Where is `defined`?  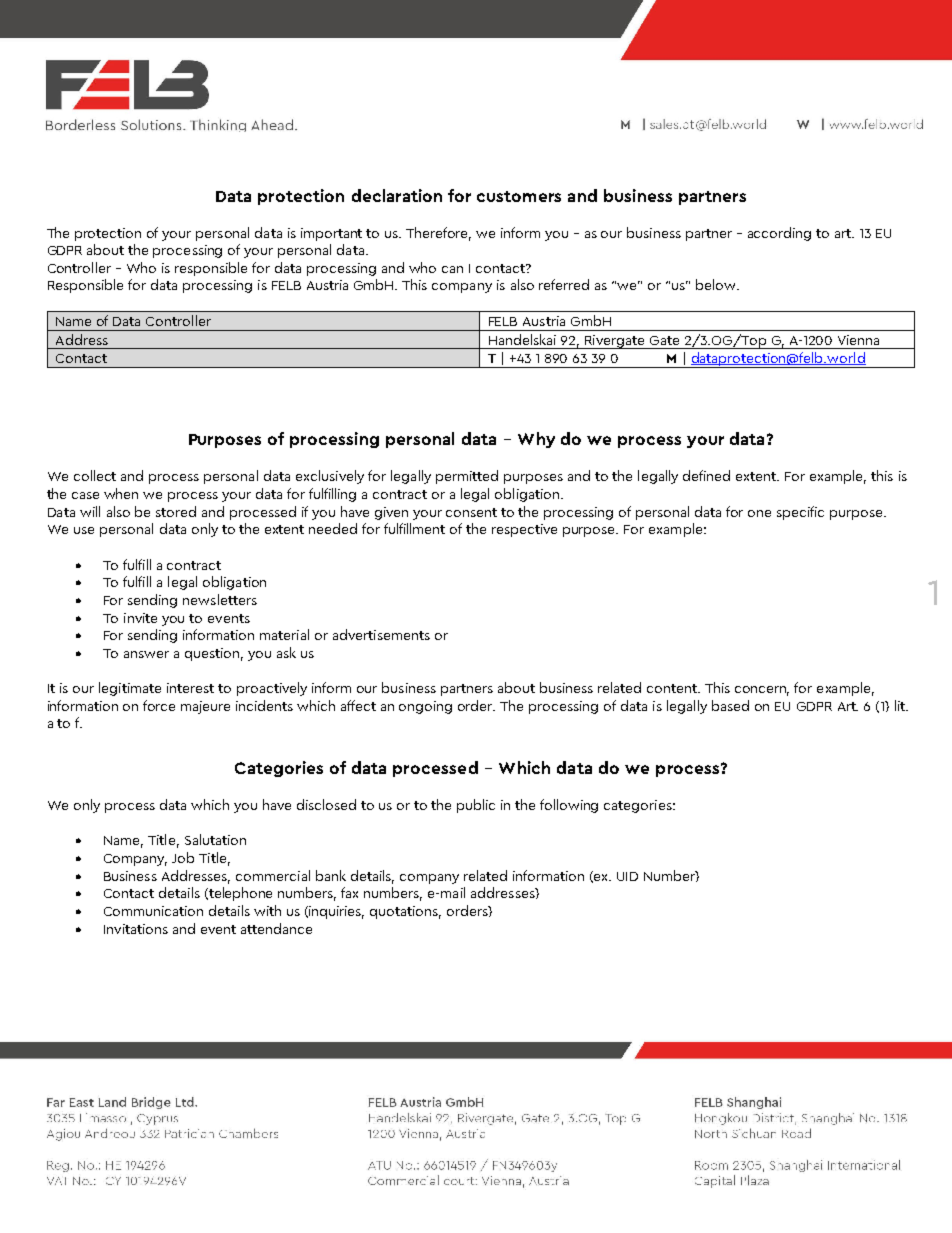
defined is located at coordinates (706, 475).
